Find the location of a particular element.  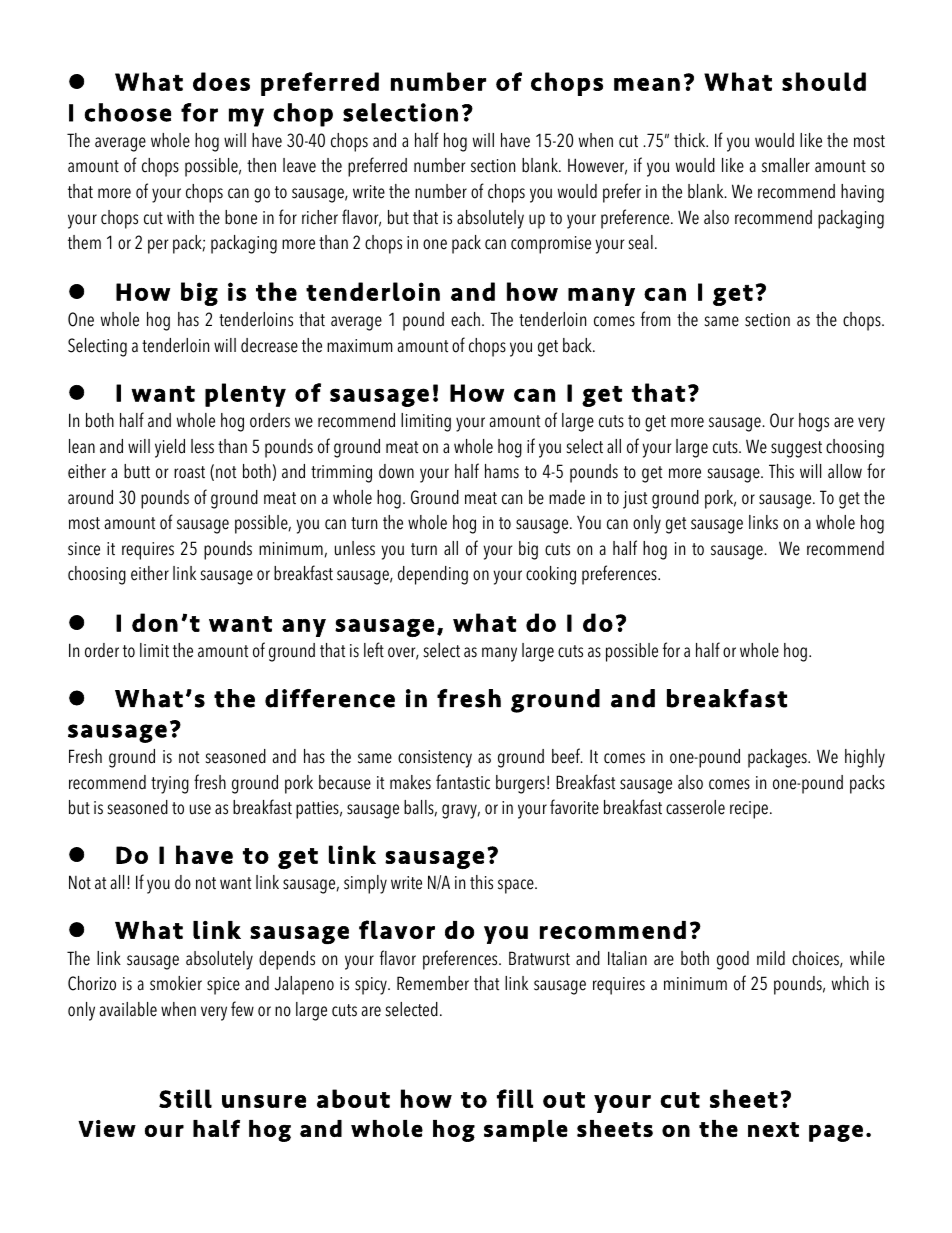

recipe is located at coordinates (750, 810).
